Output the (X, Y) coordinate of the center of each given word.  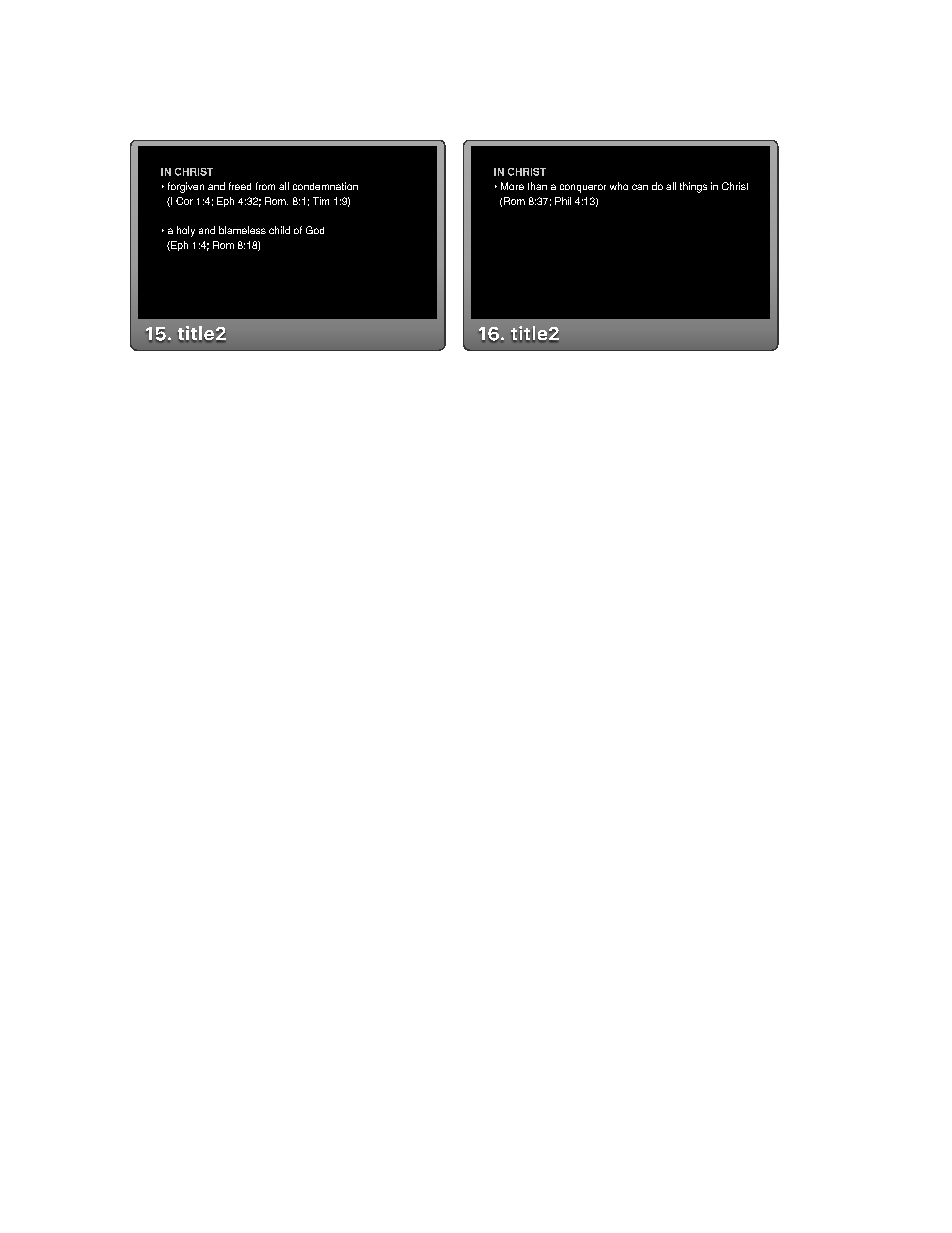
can (640, 187)
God (315, 230)
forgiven (186, 187)
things (693, 187)
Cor (184, 201)
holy (186, 231)
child (279, 230)
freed (240, 186)
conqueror (583, 188)
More (512, 186)
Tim (321, 201)
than (537, 186)
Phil (563, 201)
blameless (242, 230)
